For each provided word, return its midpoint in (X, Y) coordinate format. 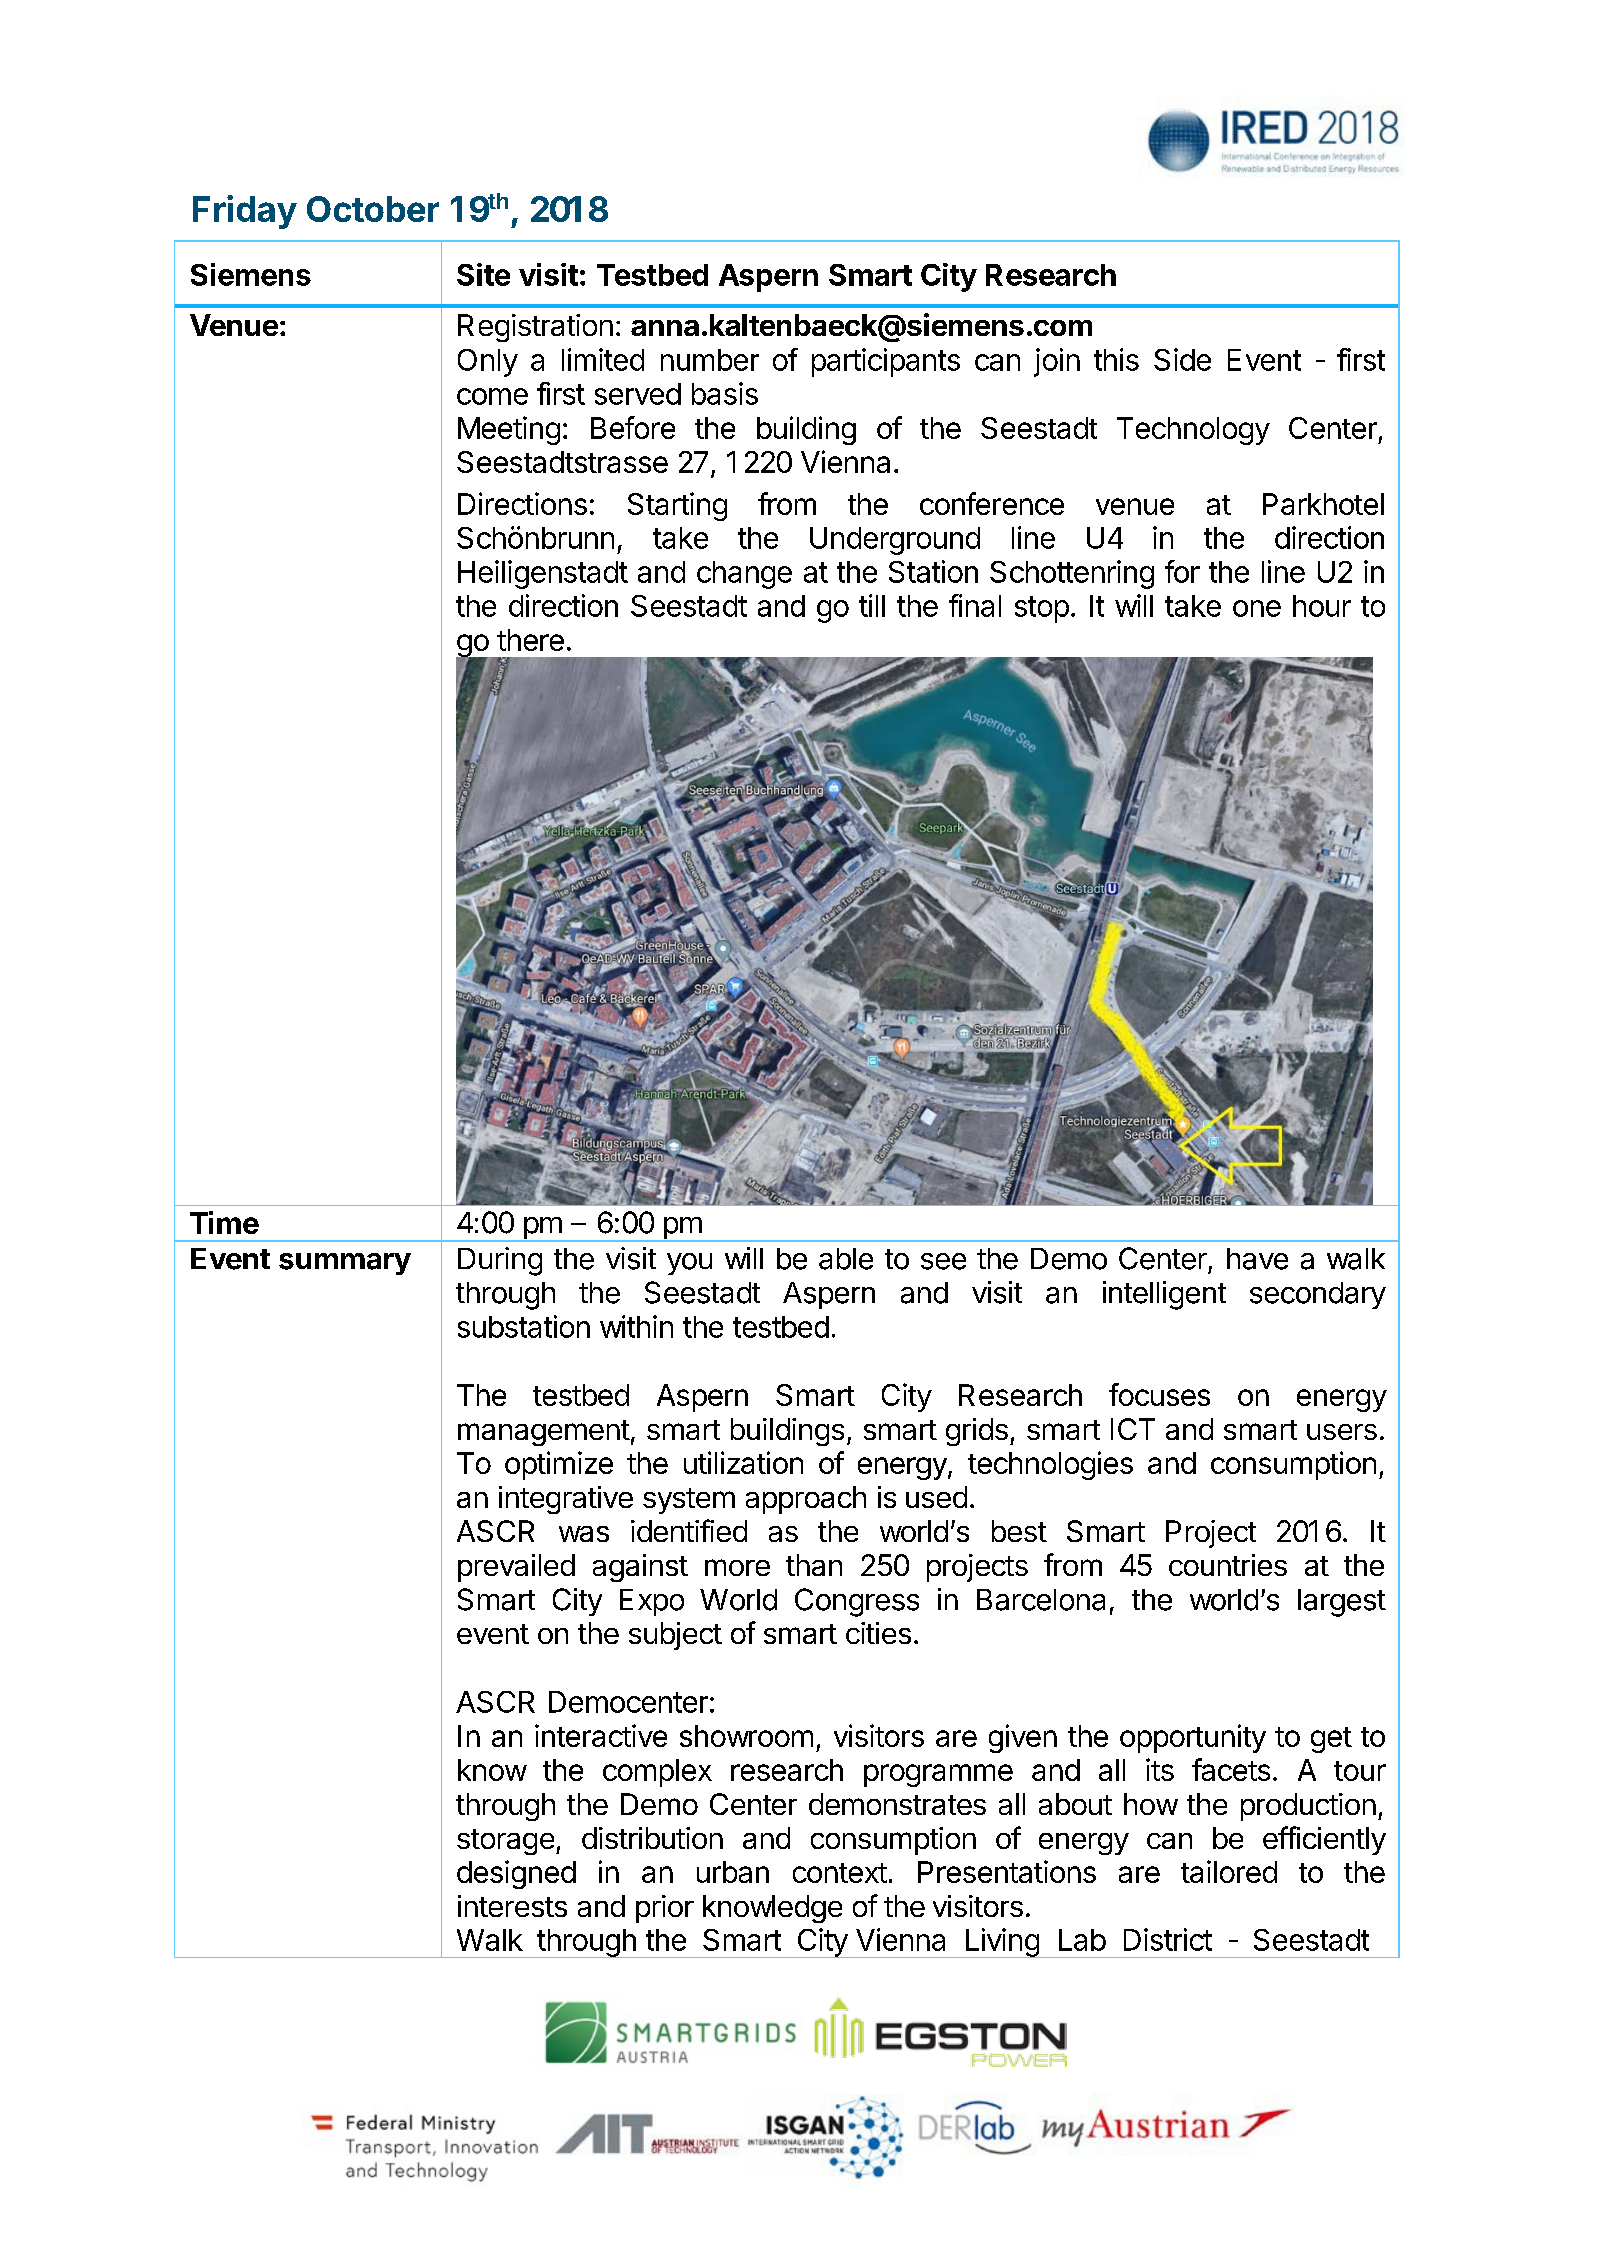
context (840, 1873)
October (373, 209)
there (530, 640)
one (1257, 608)
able (846, 1259)
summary (345, 1264)
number (710, 360)
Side (1182, 359)
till (872, 605)
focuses (1159, 1394)
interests (512, 1906)
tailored (1229, 1871)
